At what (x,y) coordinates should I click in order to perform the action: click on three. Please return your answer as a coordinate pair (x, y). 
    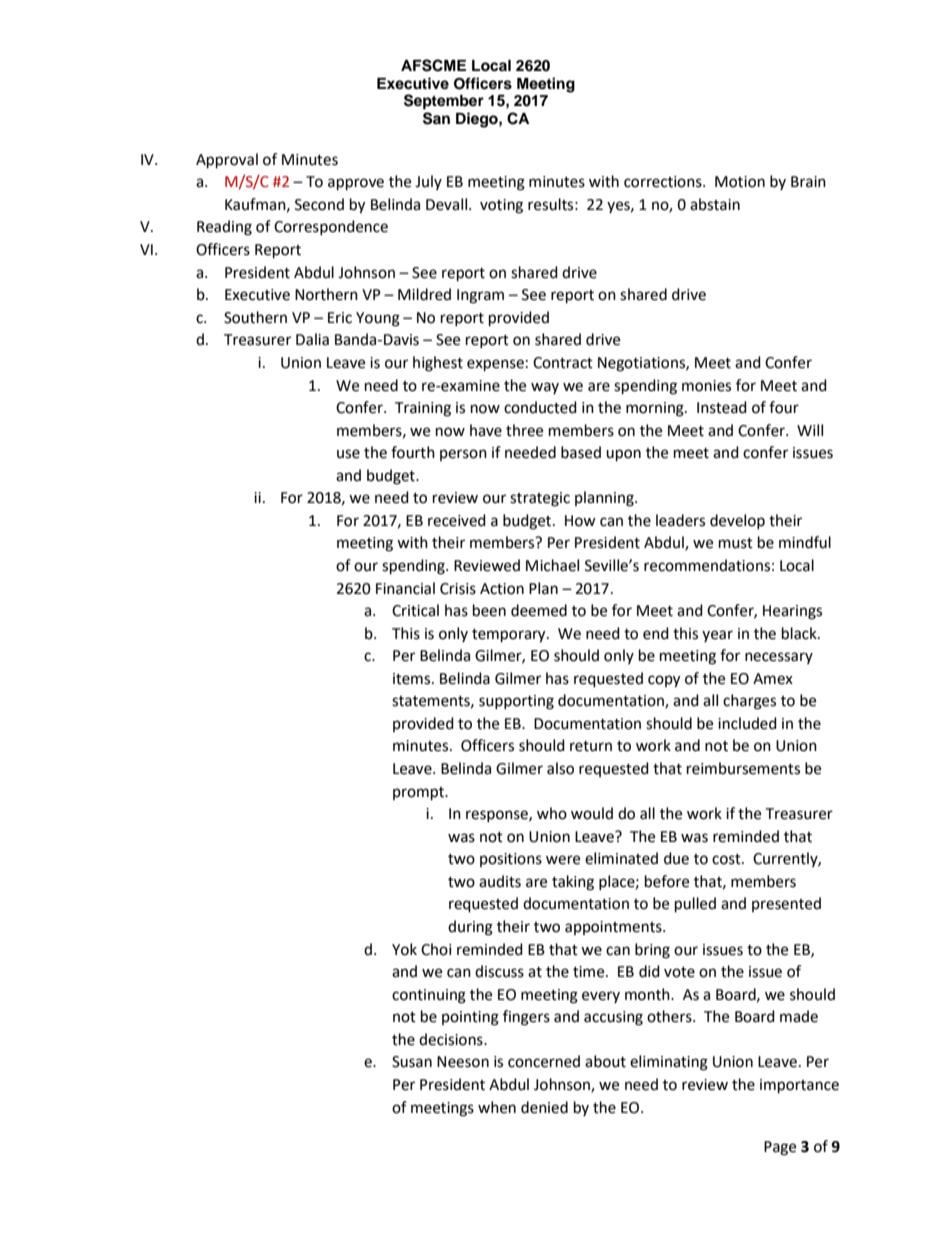
    Looking at the image, I should click on (524, 430).
